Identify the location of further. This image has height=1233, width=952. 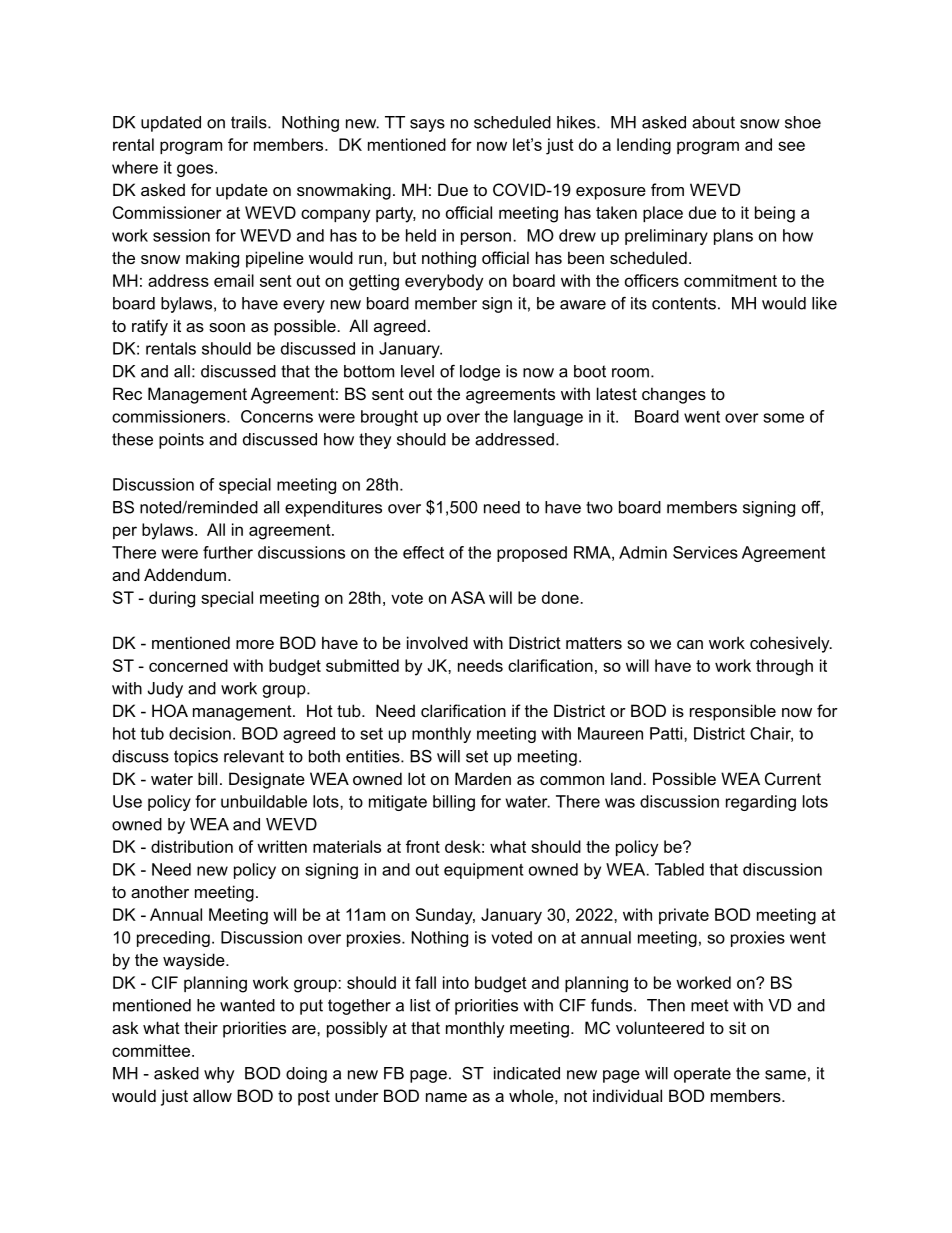
(228, 552).
